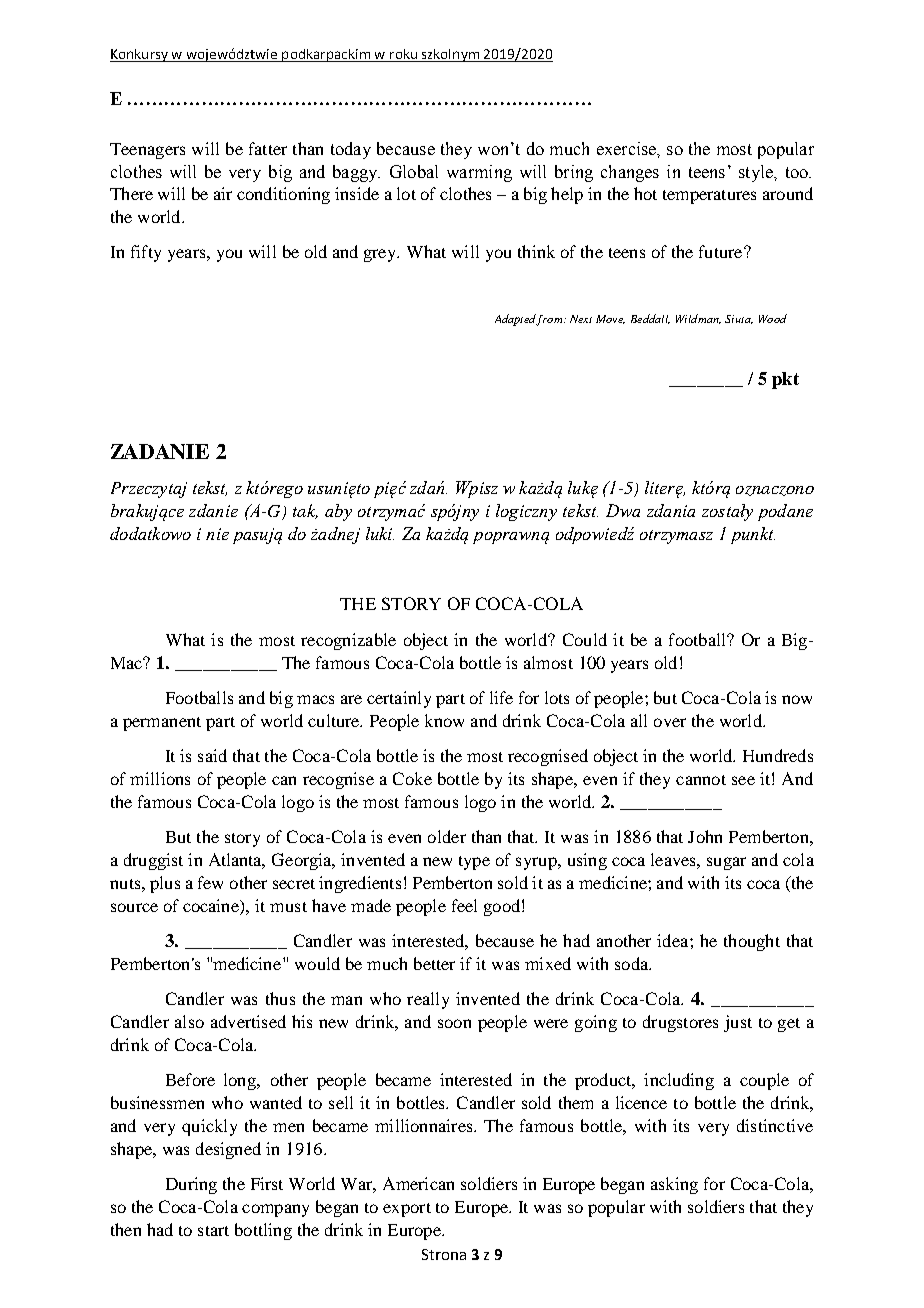 The image size is (924, 1308). Describe the element at coordinates (213, 1231) in the page. I see `start` at that location.
